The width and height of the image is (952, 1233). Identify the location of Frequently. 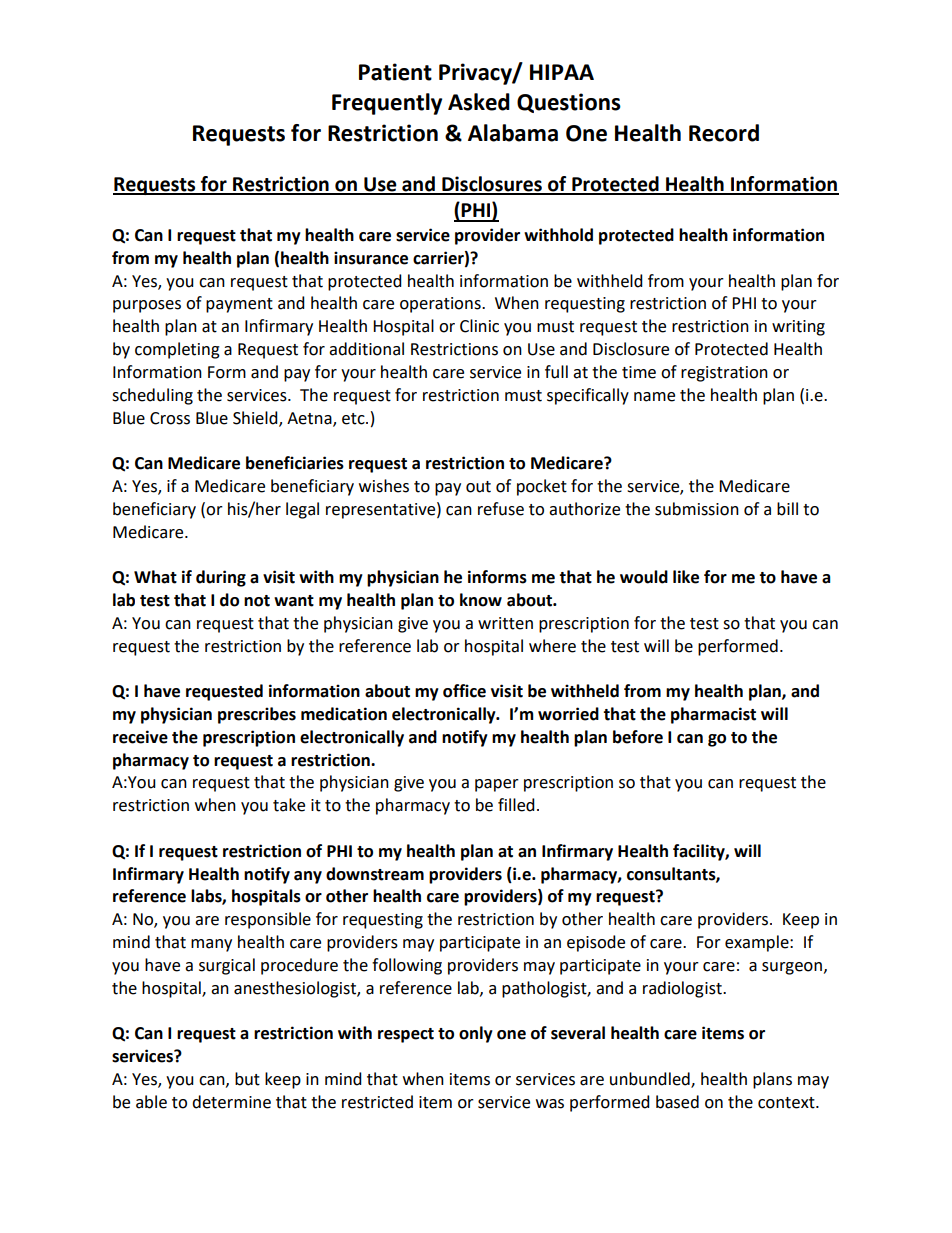
(387, 104).
